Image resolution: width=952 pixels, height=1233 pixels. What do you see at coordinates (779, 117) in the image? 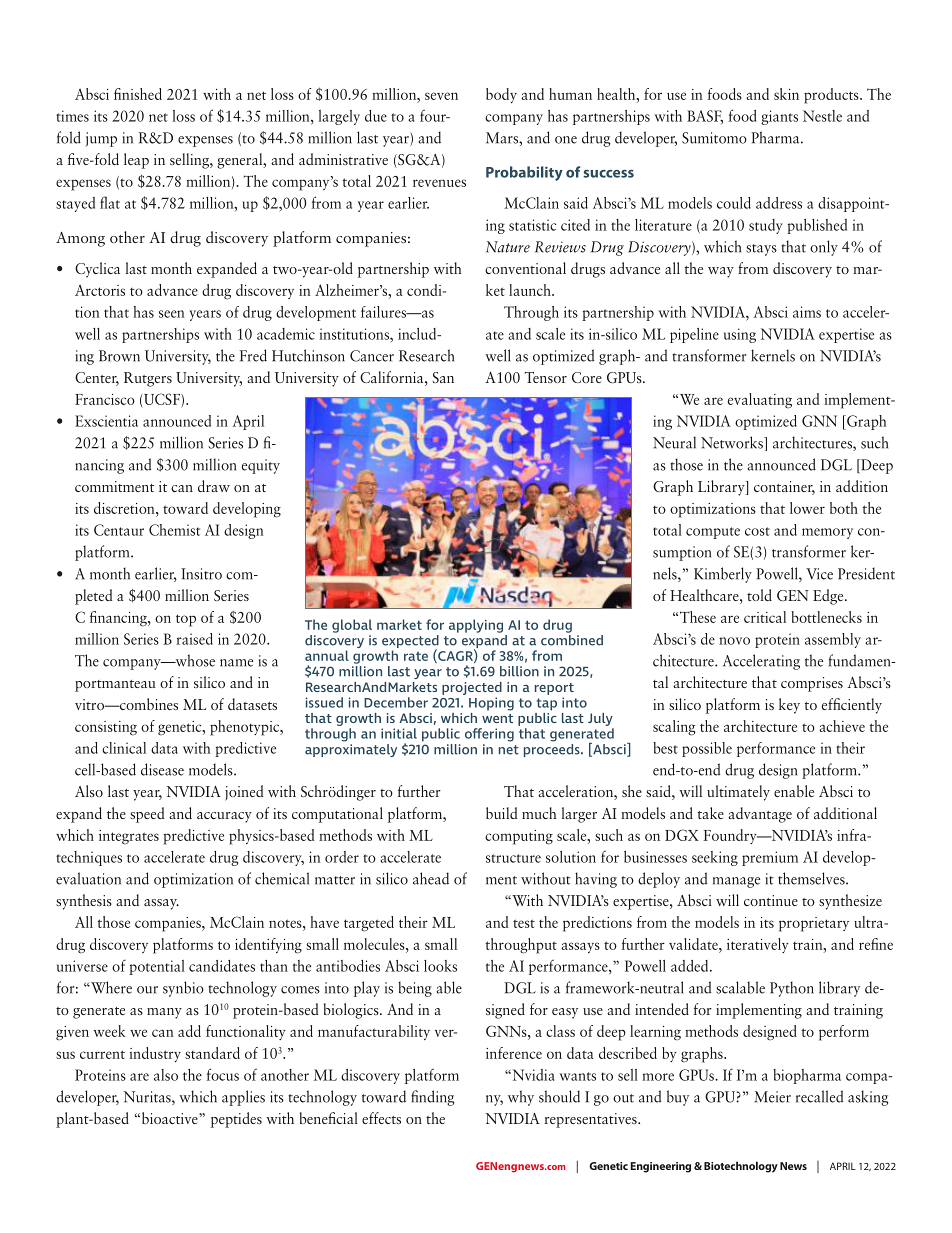
I see `giants` at bounding box center [779, 117].
